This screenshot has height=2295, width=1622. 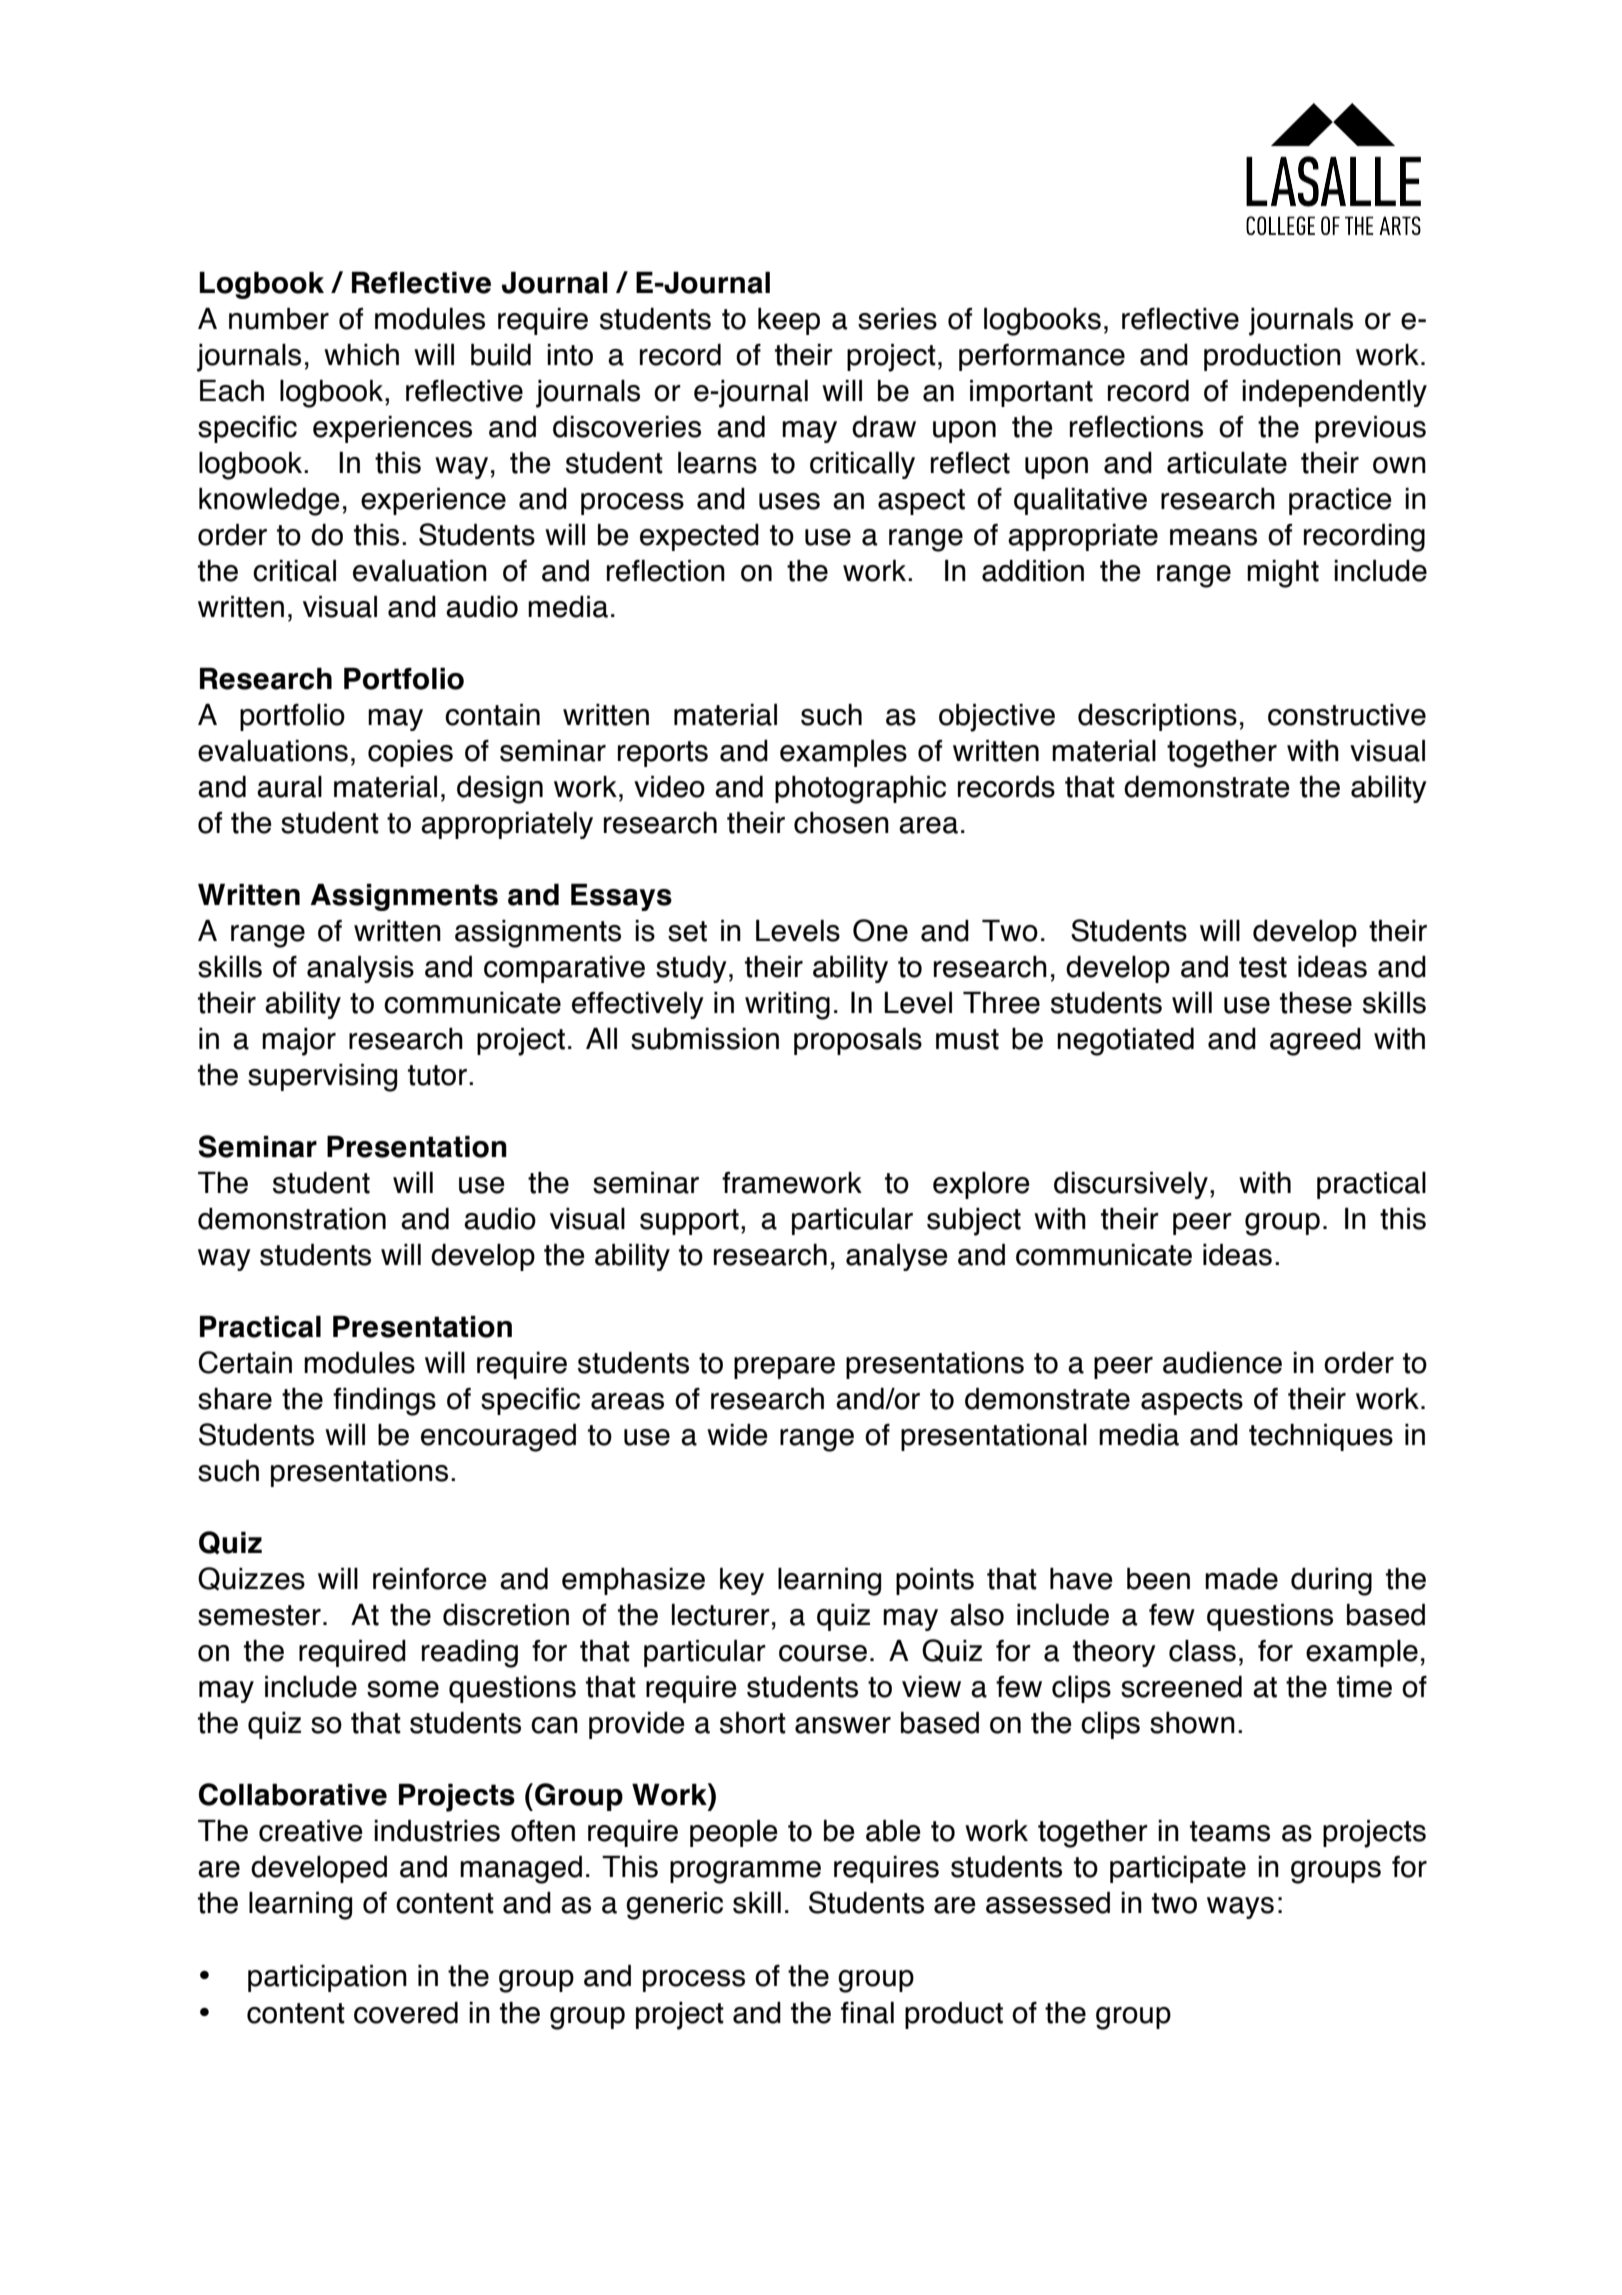 What do you see at coordinates (384, 1402) in the screenshot?
I see `findings` at bounding box center [384, 1402].
